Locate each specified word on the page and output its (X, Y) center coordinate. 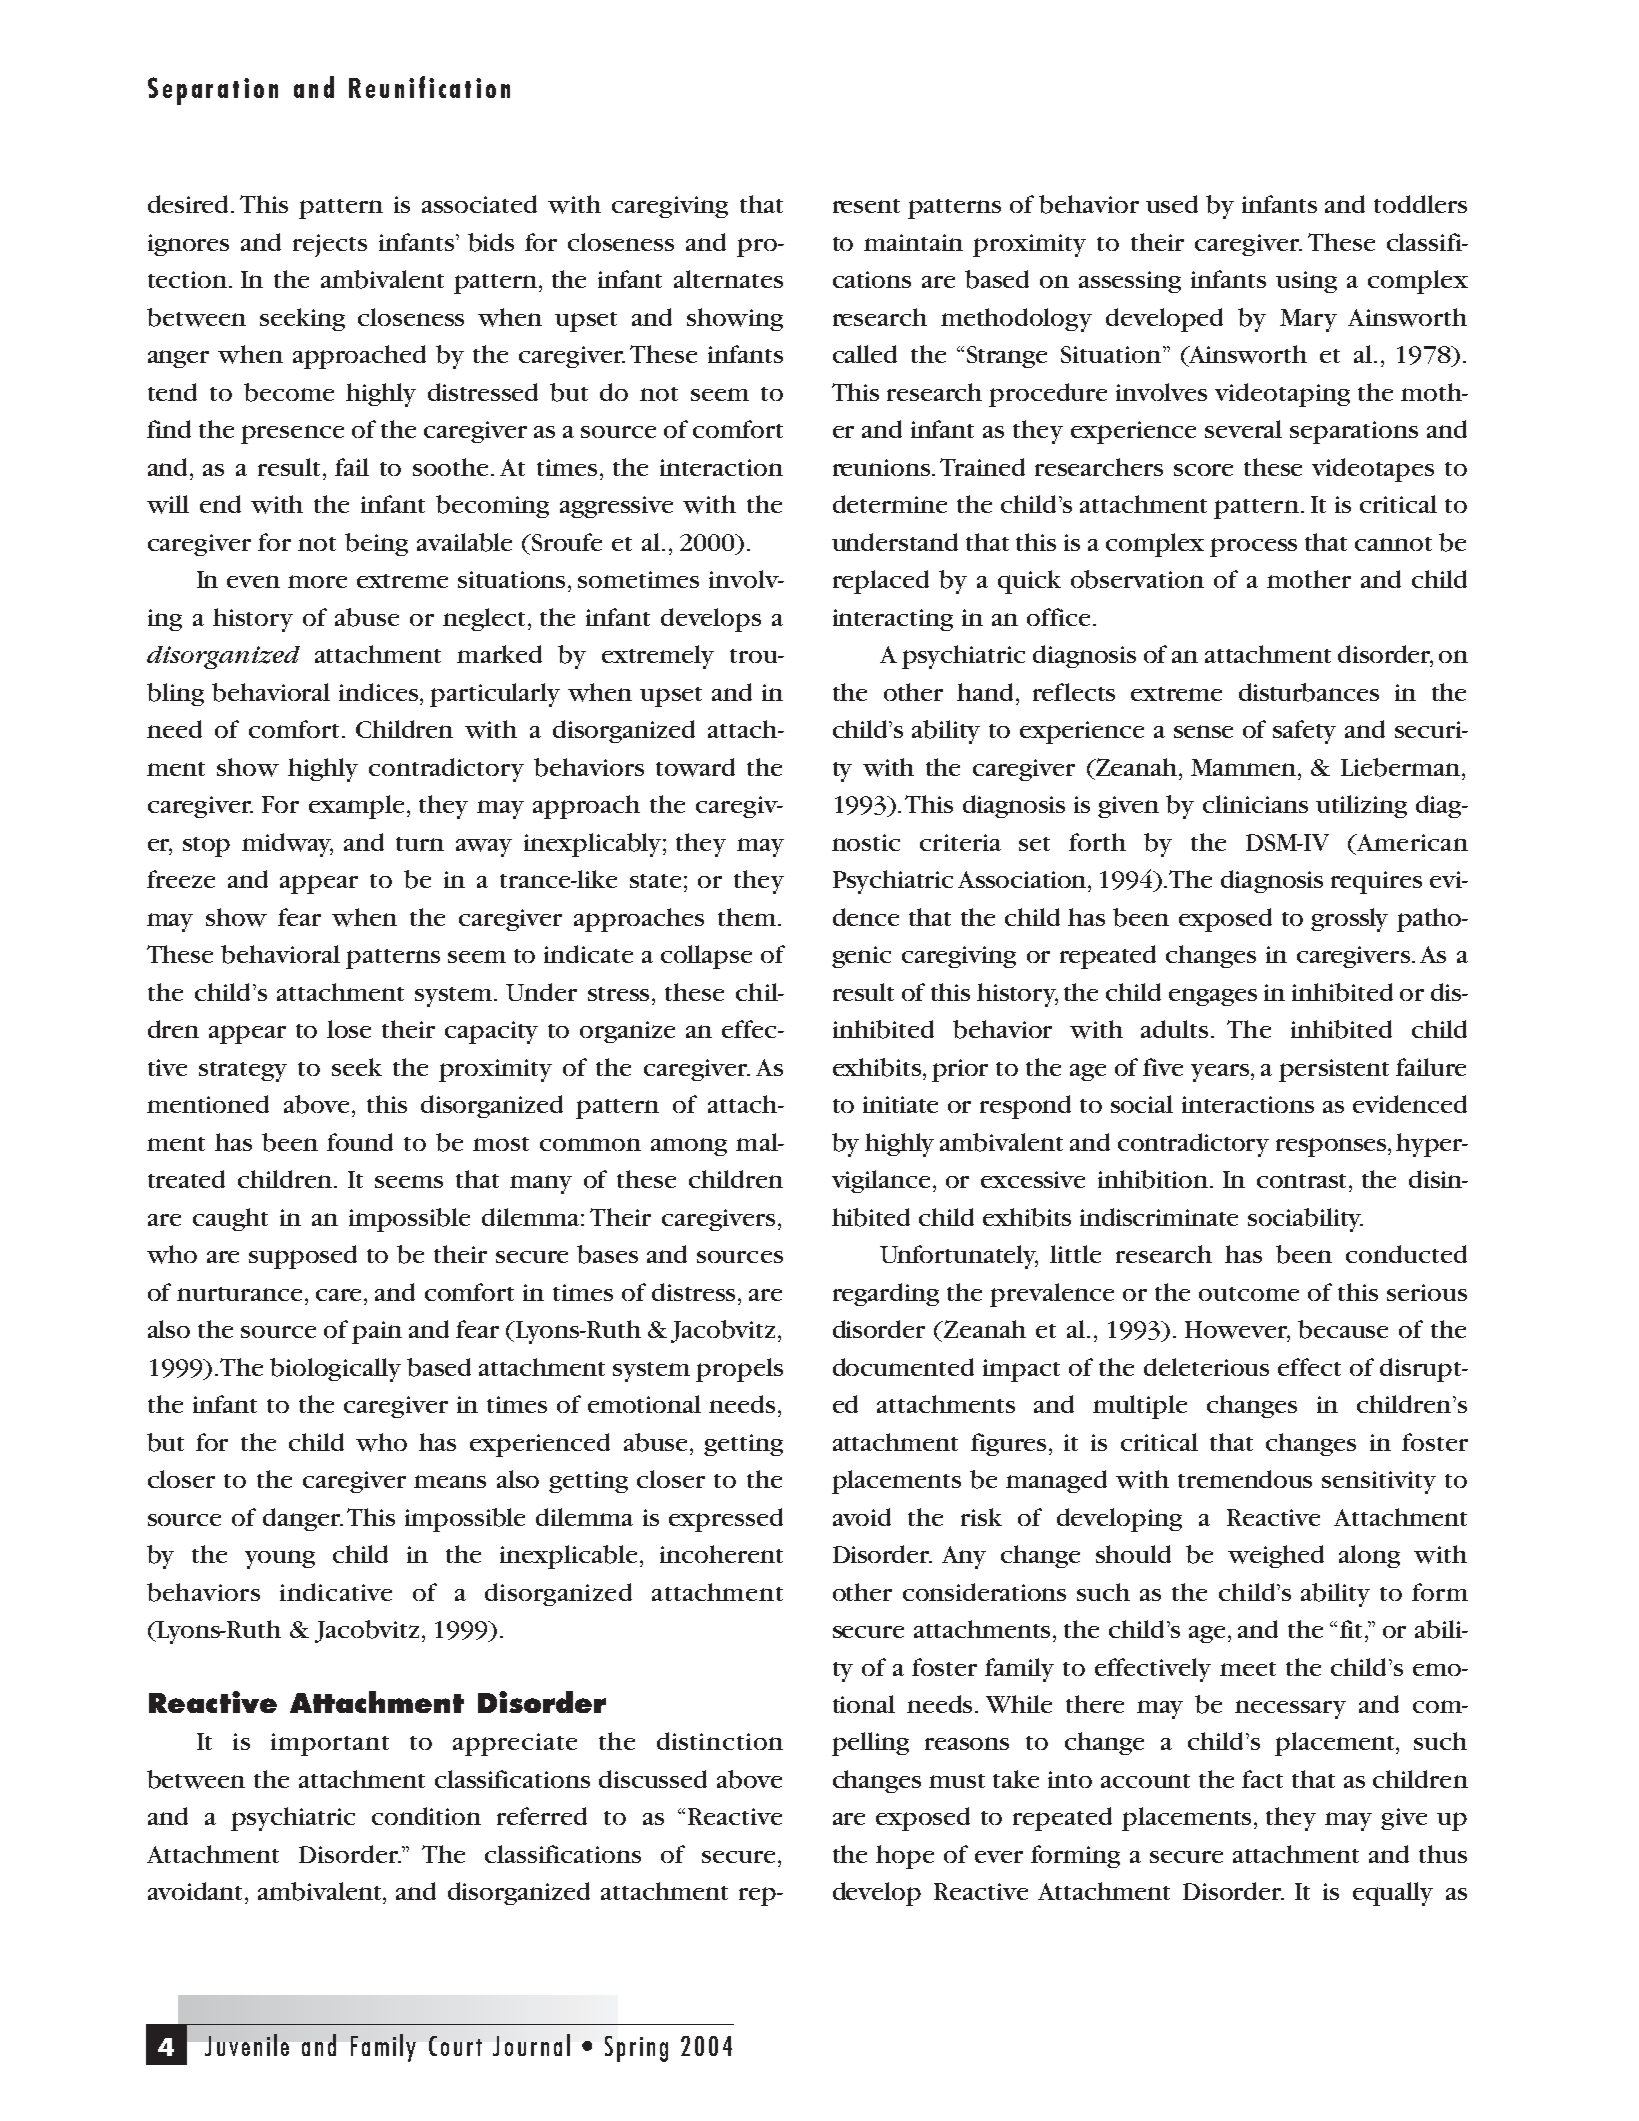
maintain (913, 242)
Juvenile (247, 2045)
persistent (1334, 1070)
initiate (900, 1104)
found (360, 1142)
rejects (330, 245)
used (1172, 204)
